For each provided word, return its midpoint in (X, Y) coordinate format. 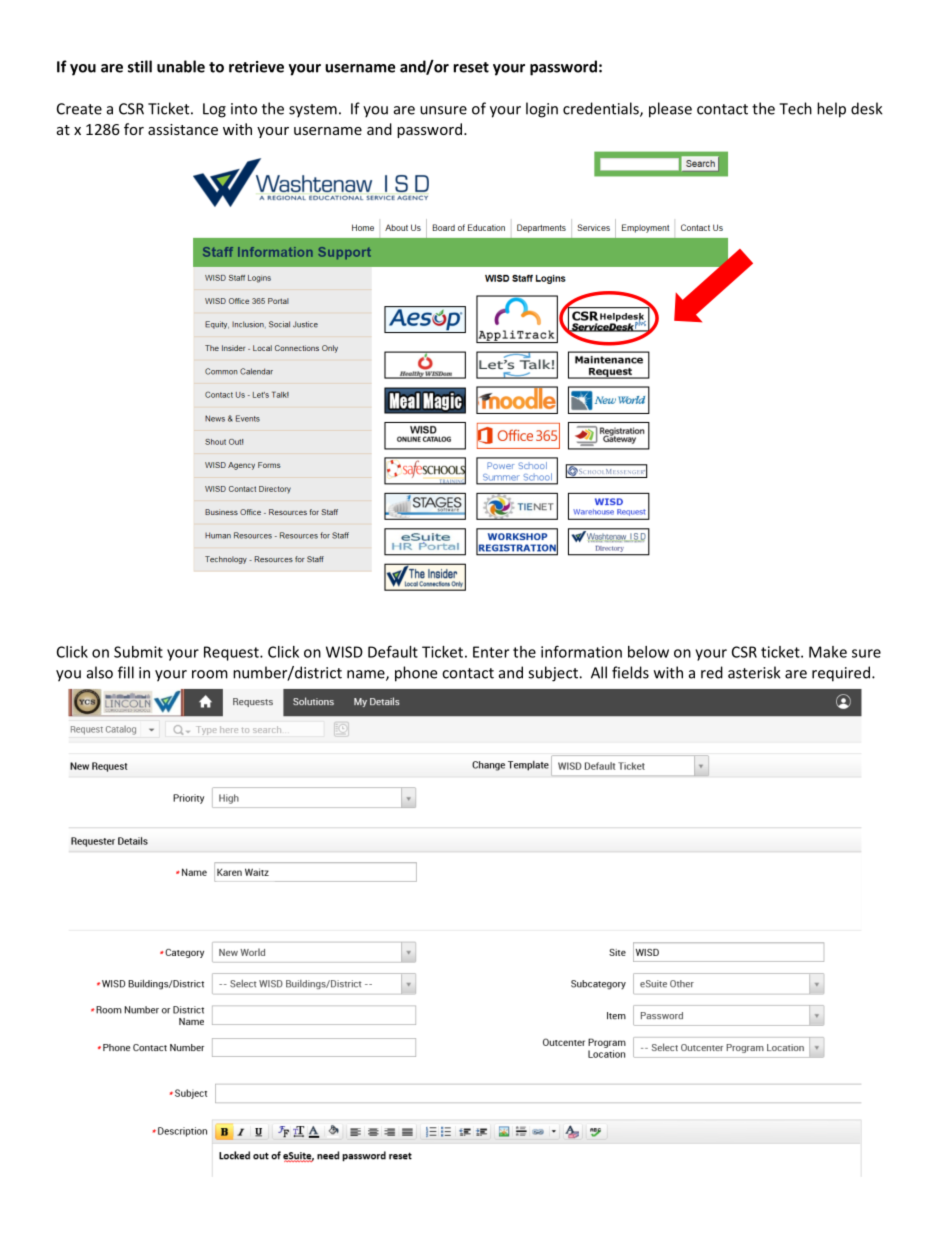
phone (416, 674)
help (831, 110)
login (542, 110)
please (670, 110)
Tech (795, 108)
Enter (491, 652)
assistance (183, 129)
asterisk (754, 672)
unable (181, 66)
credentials (602, 109)
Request (232, 653)
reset (471, 67)
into (244, 109)
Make (828, 652)
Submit (138, 652)
